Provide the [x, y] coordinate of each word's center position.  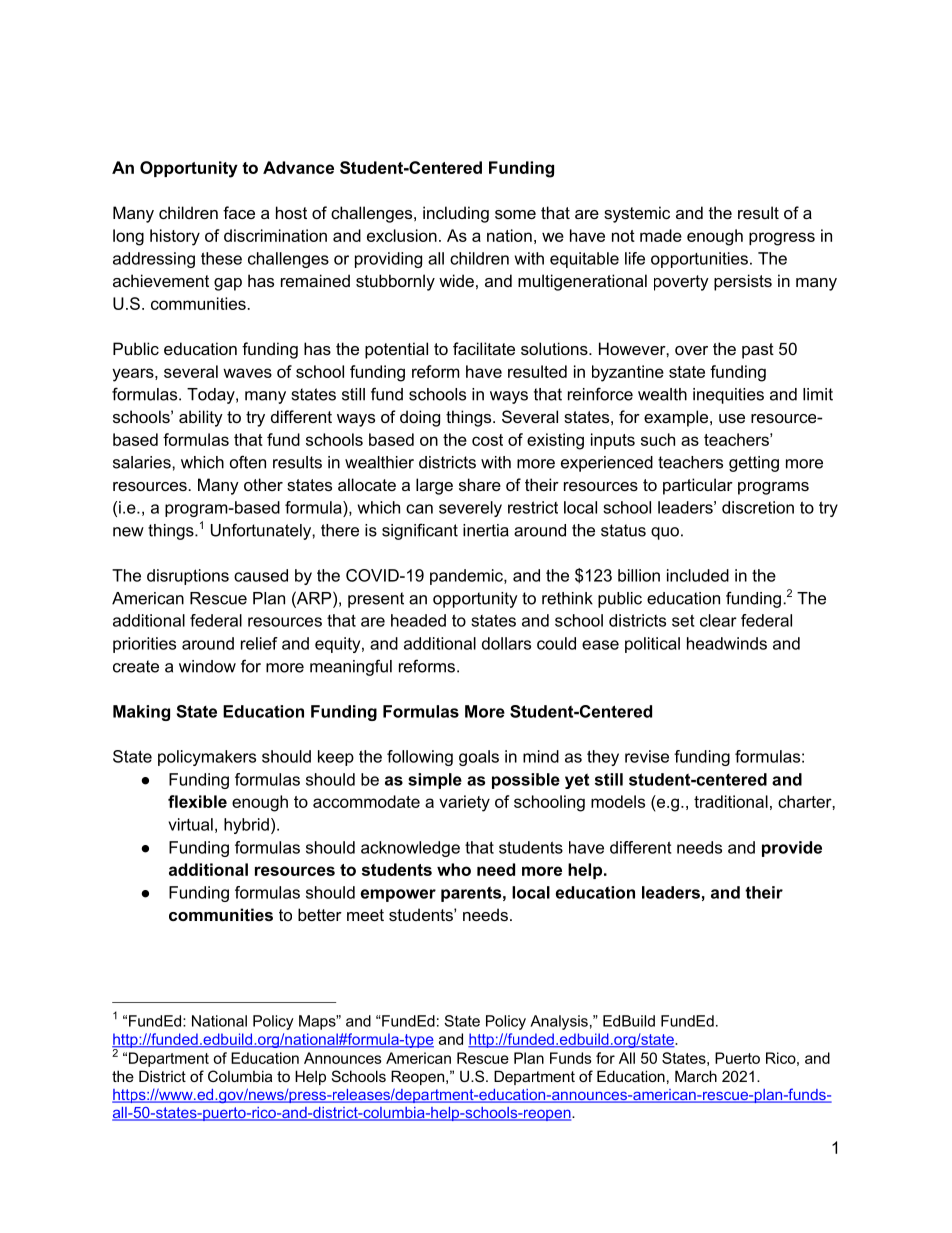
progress [782, 239]
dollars [506, 643]
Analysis [559, 1022]
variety [464, 803]
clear [718, 620]
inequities [728, 396]
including [456, 214]
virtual [191, 824]
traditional [731, 801]
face [239, 212]
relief [259, 643]
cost [487, 440]
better [320, 914]
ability [201, 418]
